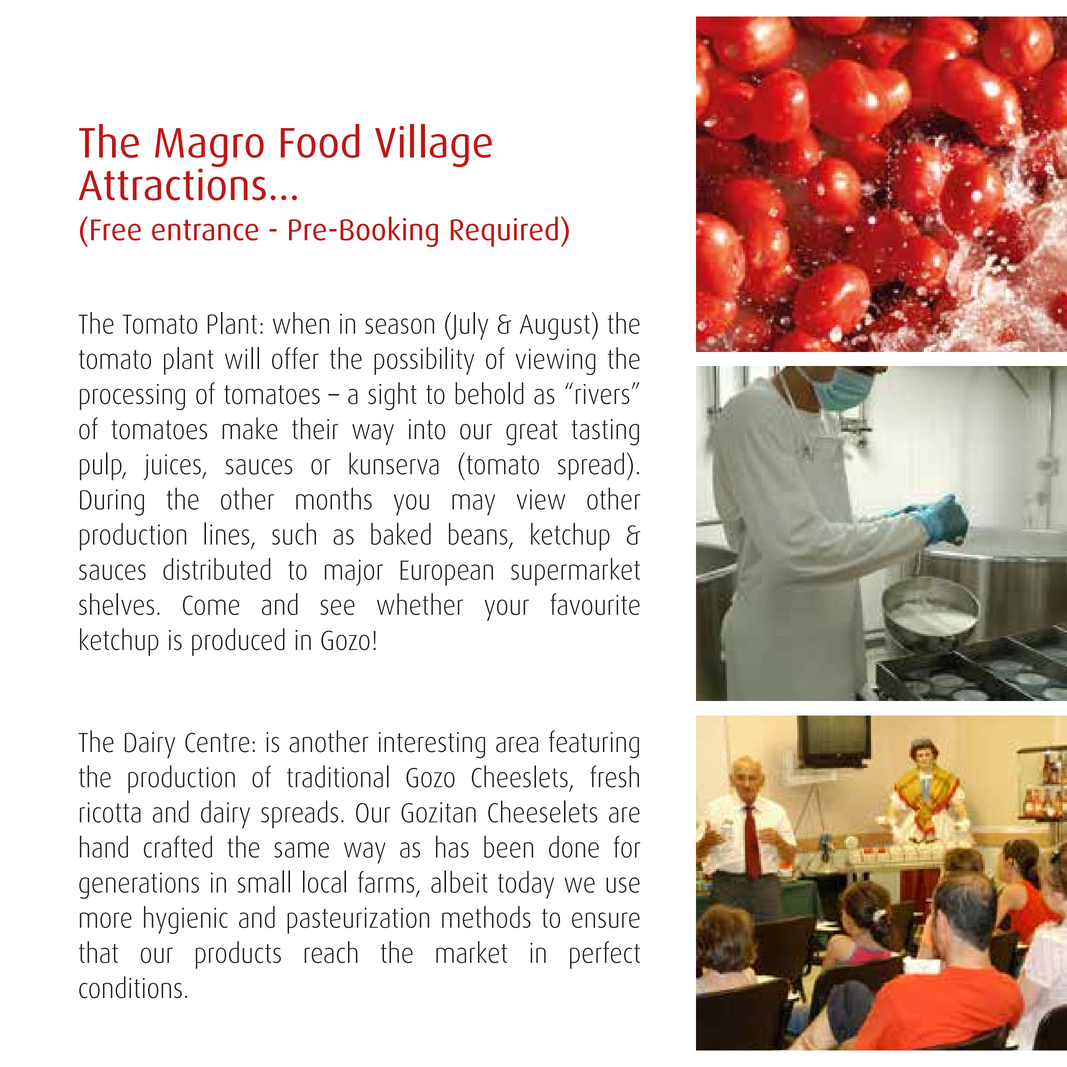 The height and width of the image is (1067, 1067). What do you see at coordinates (172, 183) in the image?
I see `Attractions` at bounding box center [172, 183].
